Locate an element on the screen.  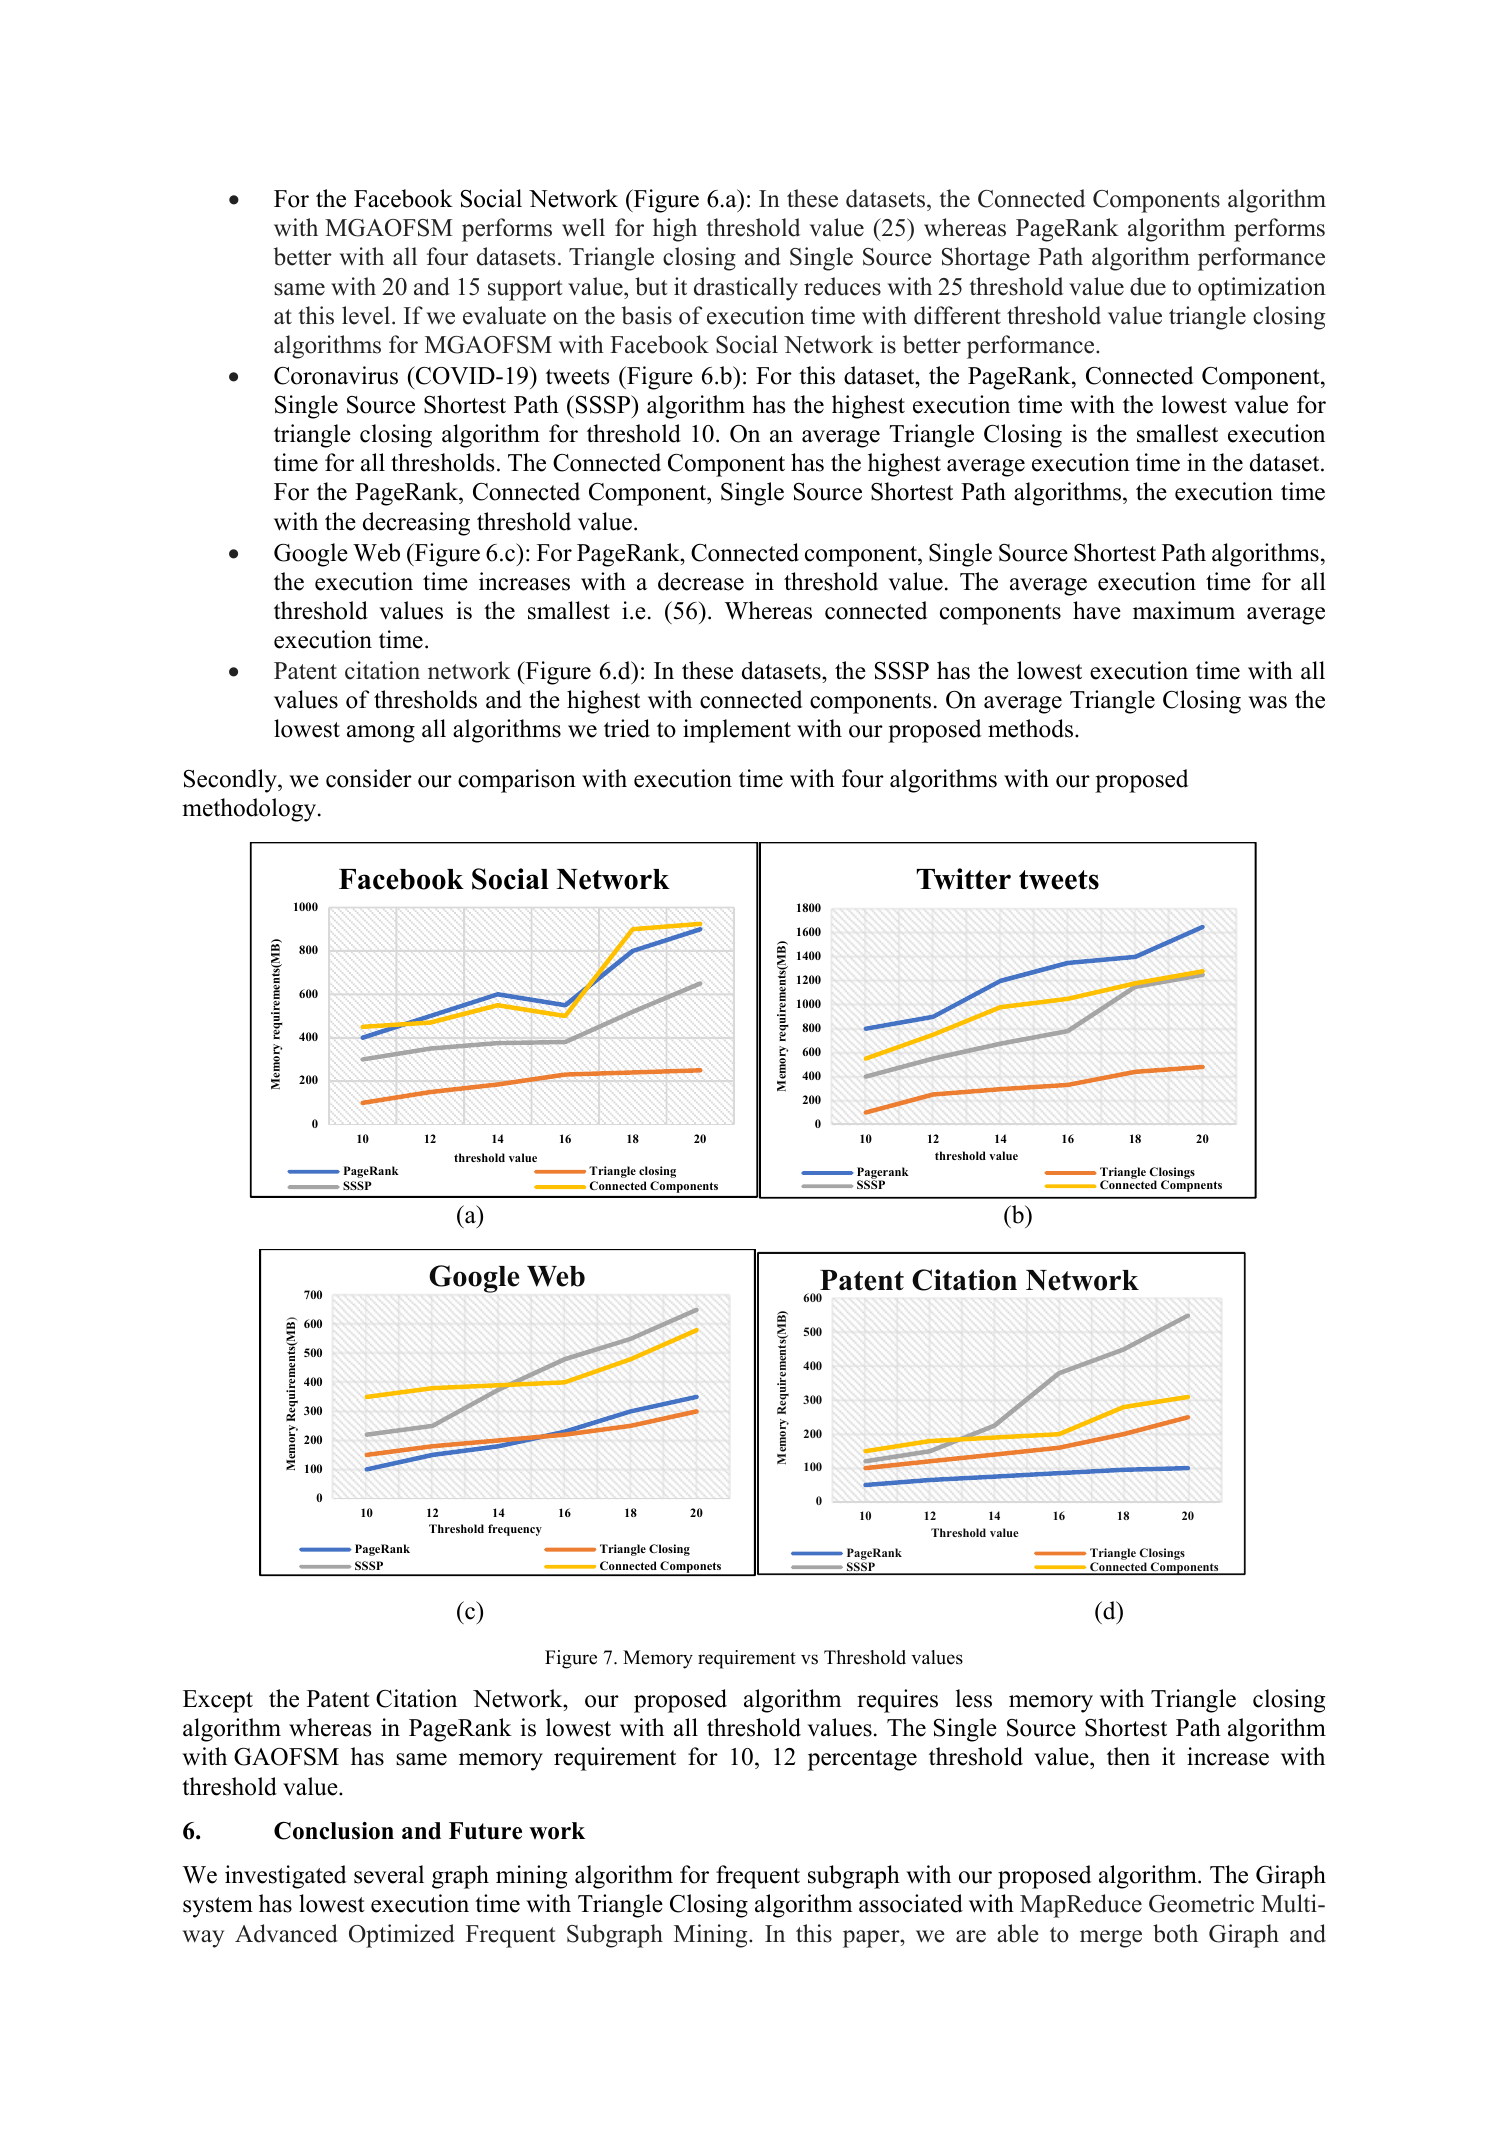
methodology is located at coordinates (250, 810).
